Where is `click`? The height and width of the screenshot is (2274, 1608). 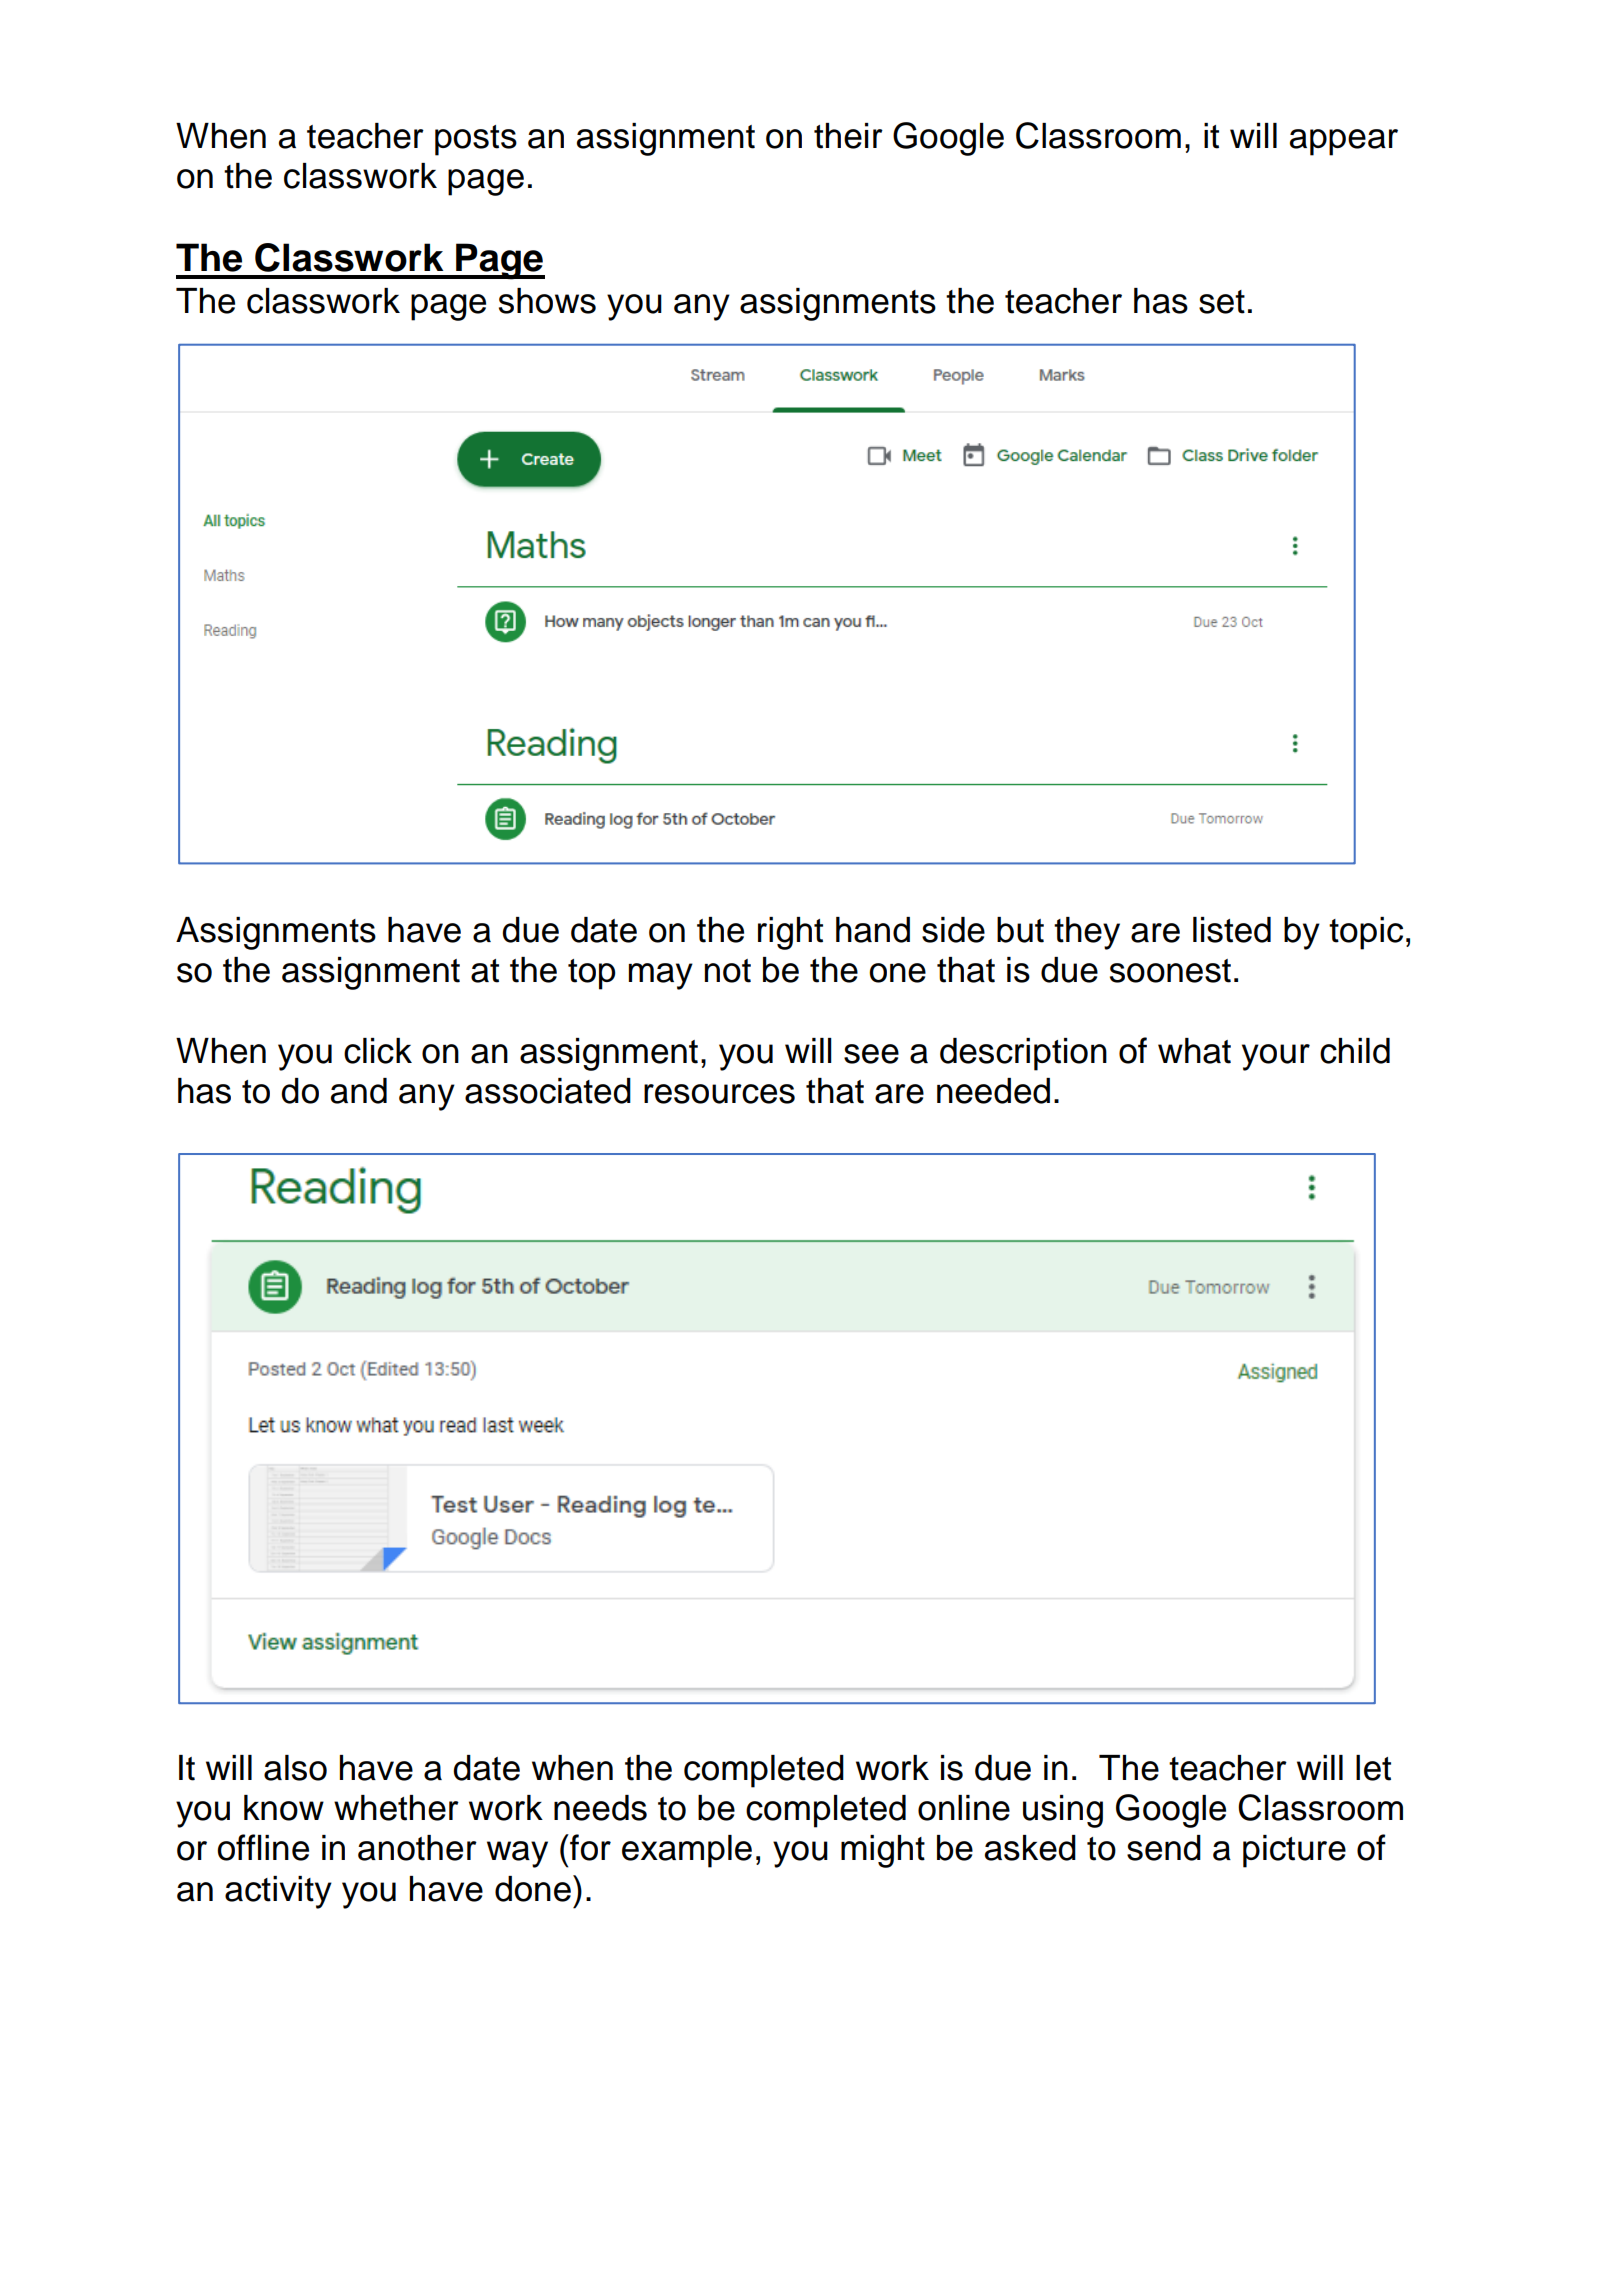
click is located at coordinates (378, 1051).
